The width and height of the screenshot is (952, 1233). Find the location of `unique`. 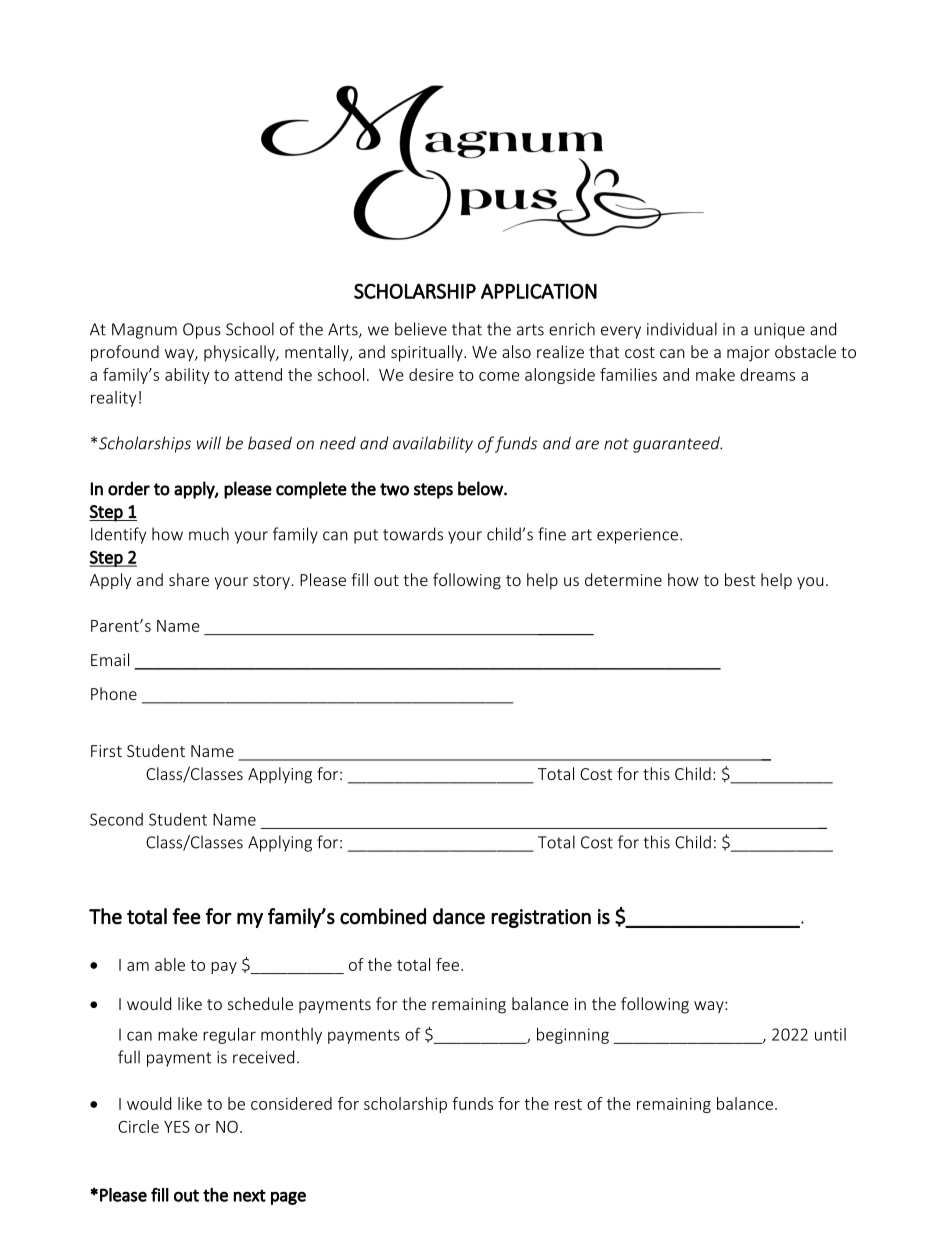

unique is located at coordinates (779, 331).
